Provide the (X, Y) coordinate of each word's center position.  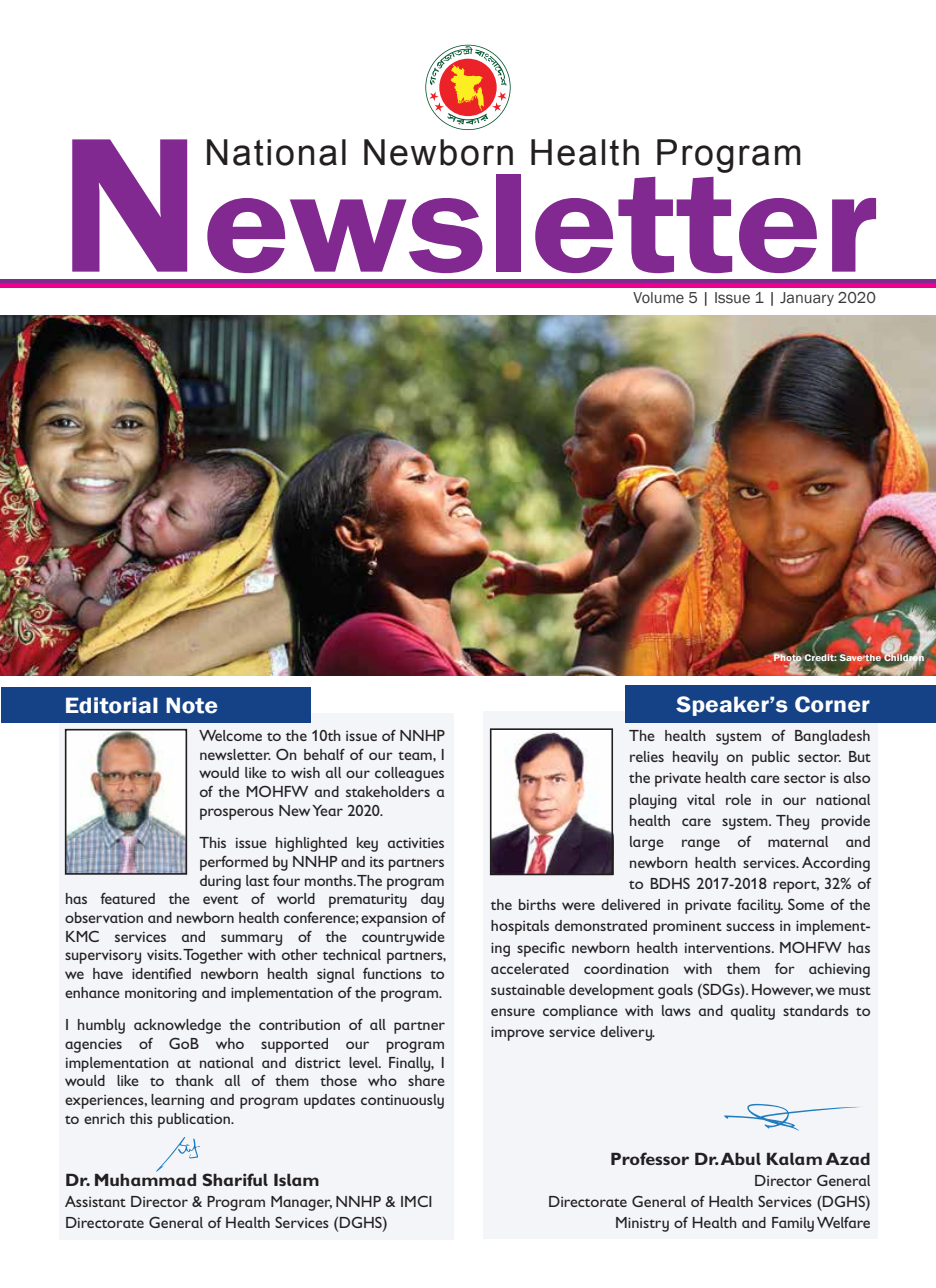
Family (793, 1224)
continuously (402, 1101)
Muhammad (145, 1178)
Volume (658, 297)
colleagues (409, 774)
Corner (832, 704)
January (807, 299)
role (738, 799)
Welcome (230, 735)
